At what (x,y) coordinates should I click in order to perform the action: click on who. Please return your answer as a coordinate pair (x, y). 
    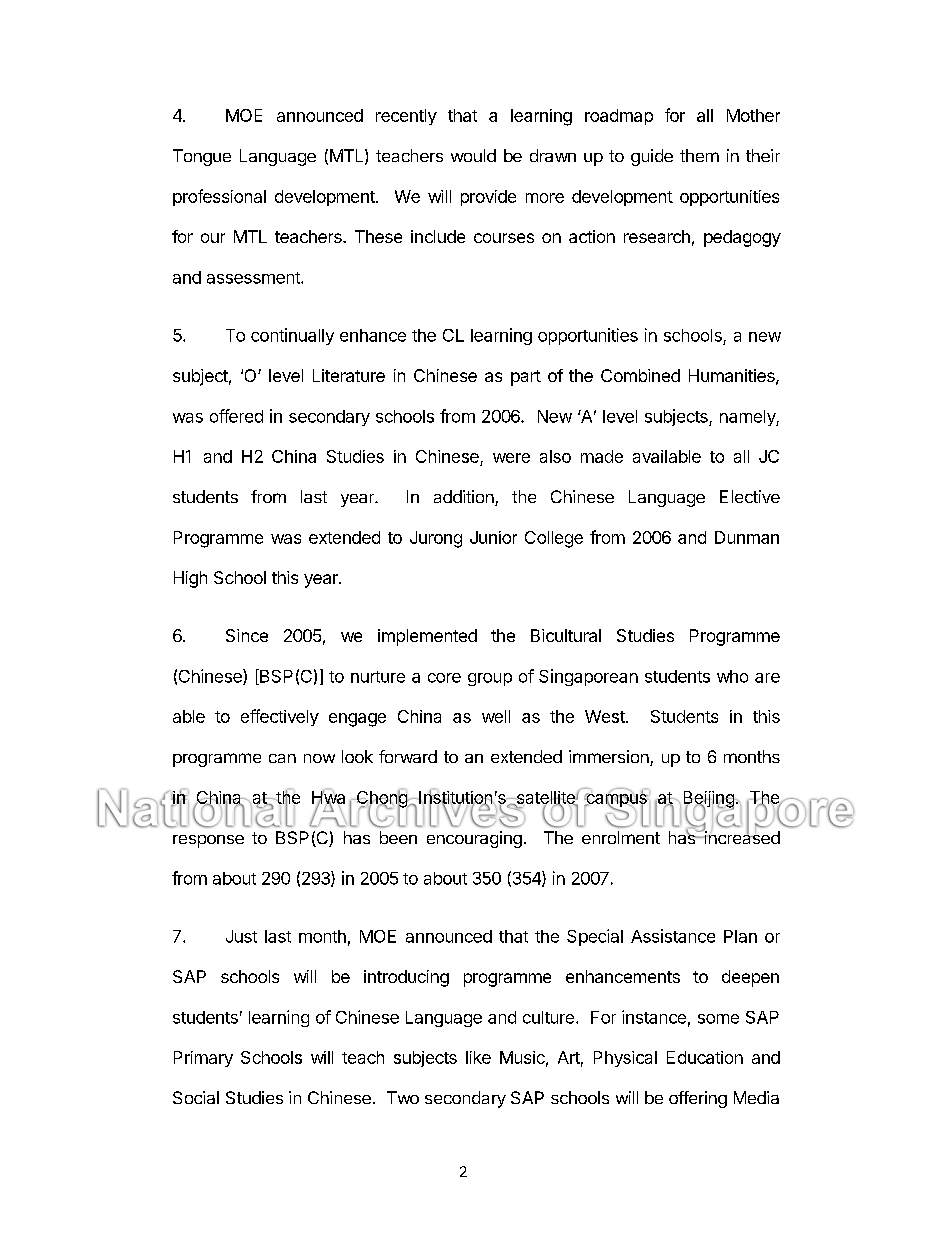
    Looking at the image, I should click on (732, 676).
